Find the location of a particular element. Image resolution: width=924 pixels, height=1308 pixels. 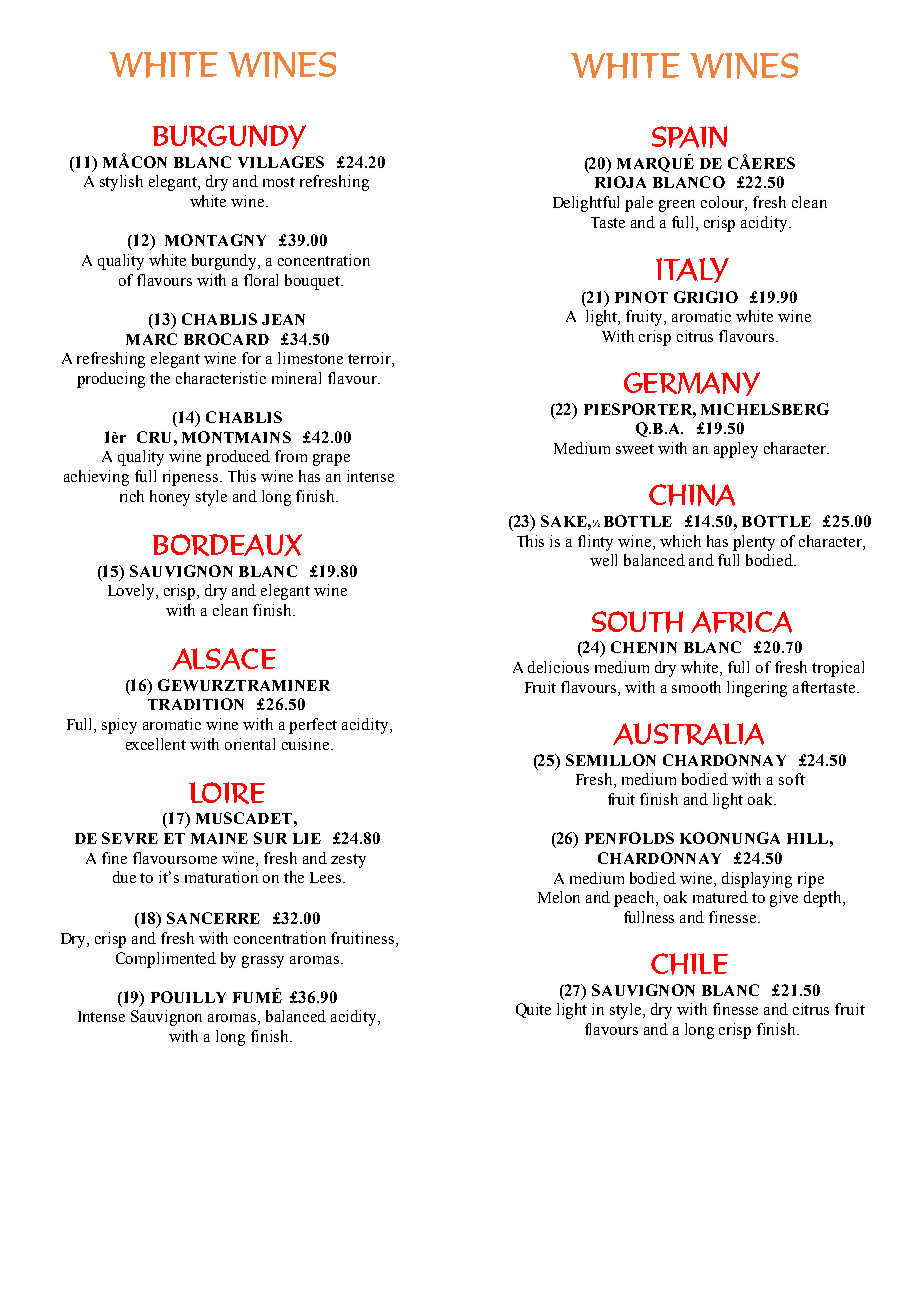

produced is located at coordinates (238, 458).
